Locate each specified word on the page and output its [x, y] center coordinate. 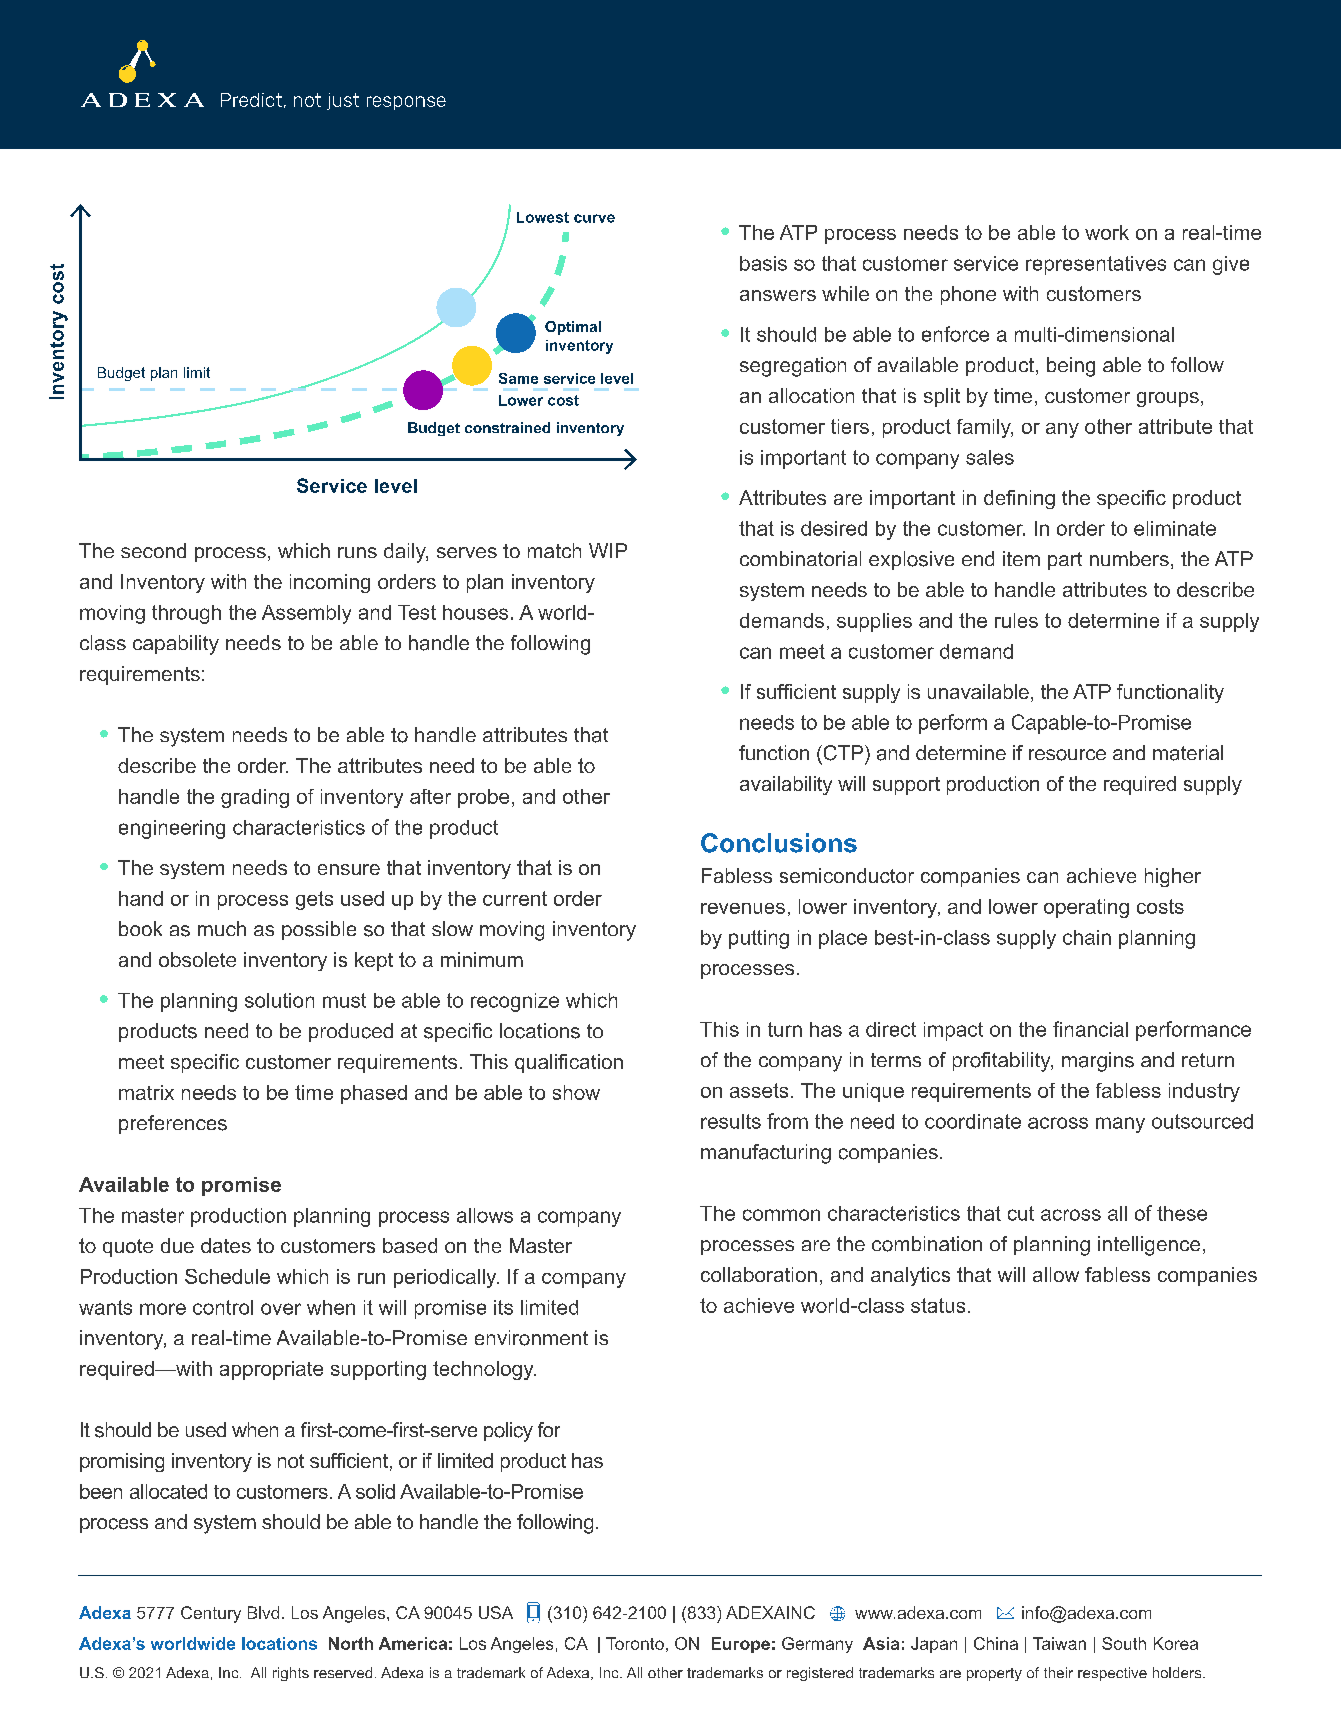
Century [211, 1614]
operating [1086, 908]
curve [594, 218]
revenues [743, 908]
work [1107, 232]
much [222, 928]
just [343, 101]
